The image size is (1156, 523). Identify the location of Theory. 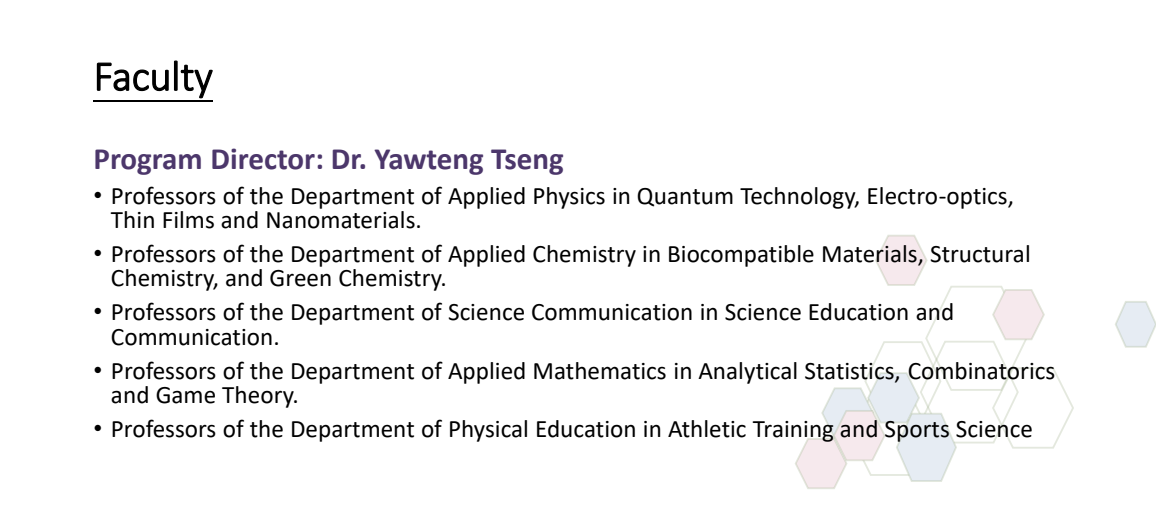
(259, 397).
